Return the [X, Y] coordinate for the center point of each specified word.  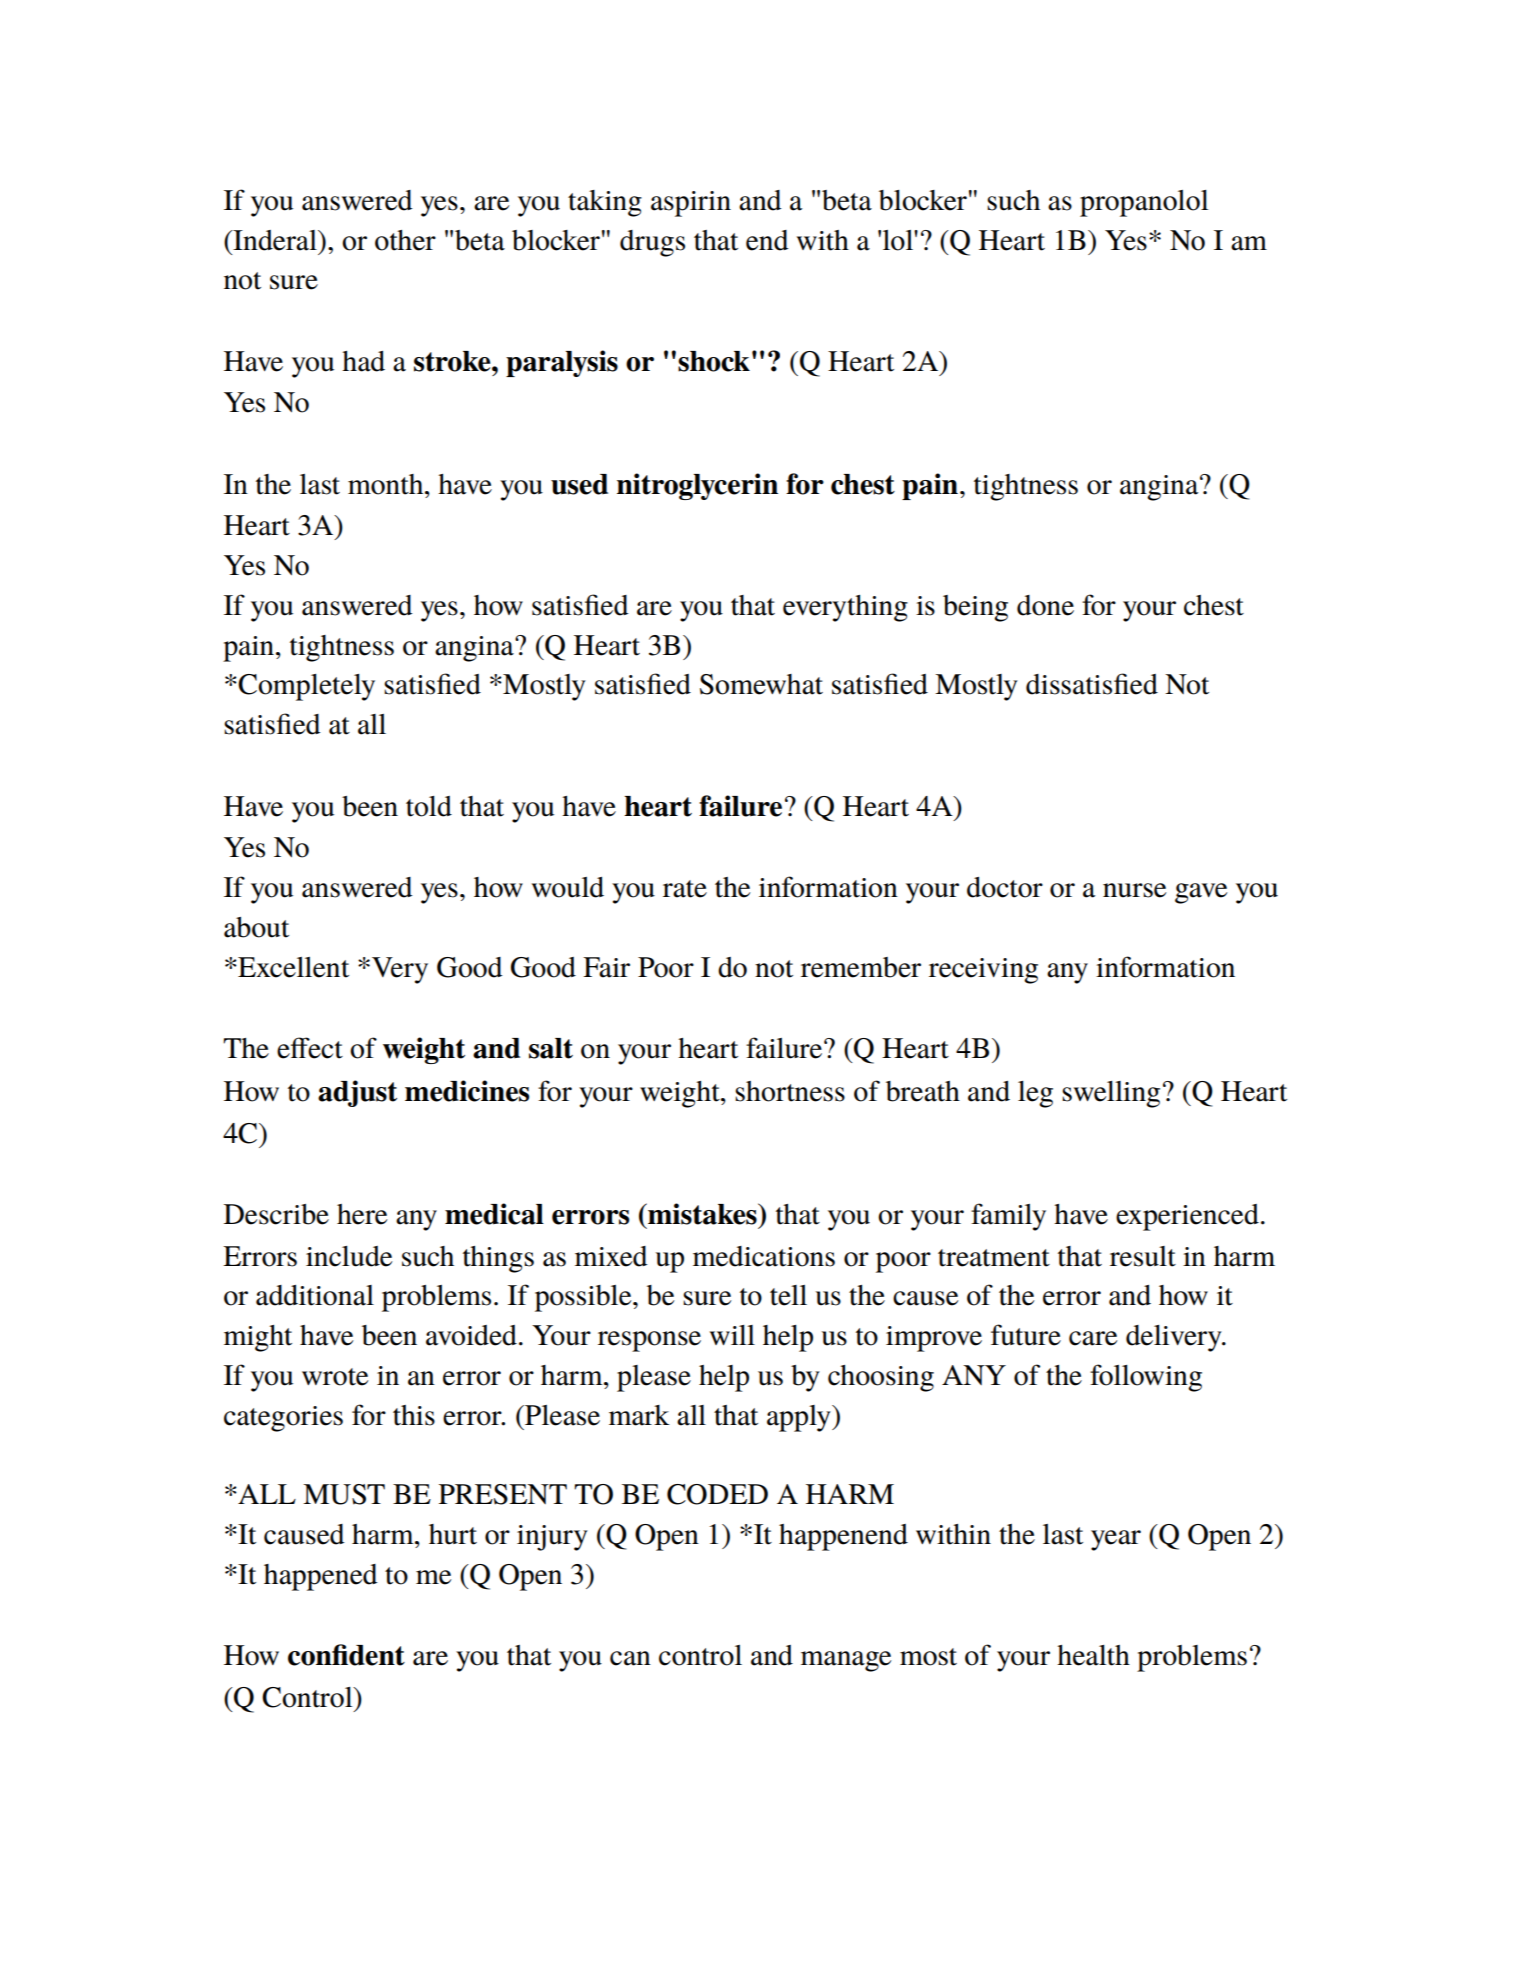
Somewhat [761, 684]
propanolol [1144, 203]
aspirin [691, 204]
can [630, 1658]
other [405, 240]
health [1093, 1655]
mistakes [702, 1214]
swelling [1111, 1094]
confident [346, 1655]
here [362, 1214]
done [1045, 605]
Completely [306, 687]
